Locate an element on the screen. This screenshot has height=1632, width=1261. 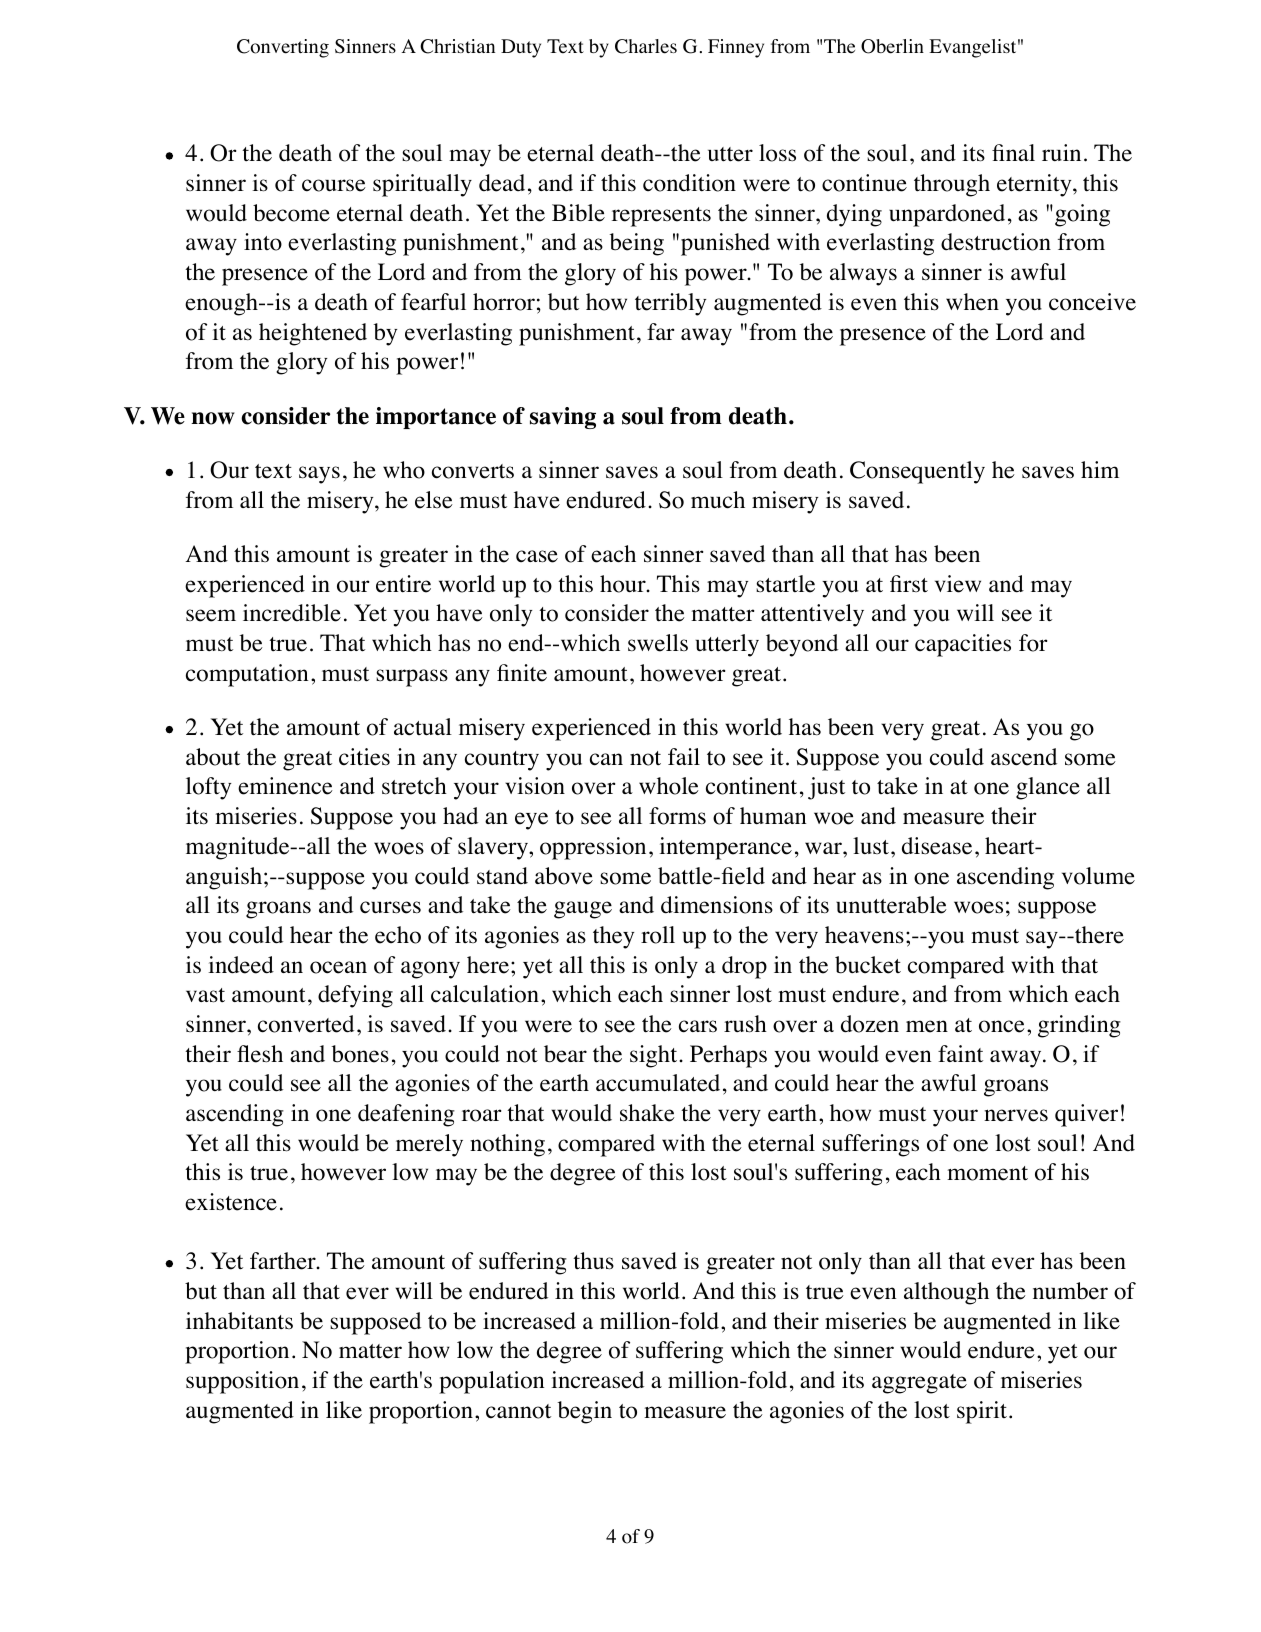
final is located at coordinates (1013, 152).
